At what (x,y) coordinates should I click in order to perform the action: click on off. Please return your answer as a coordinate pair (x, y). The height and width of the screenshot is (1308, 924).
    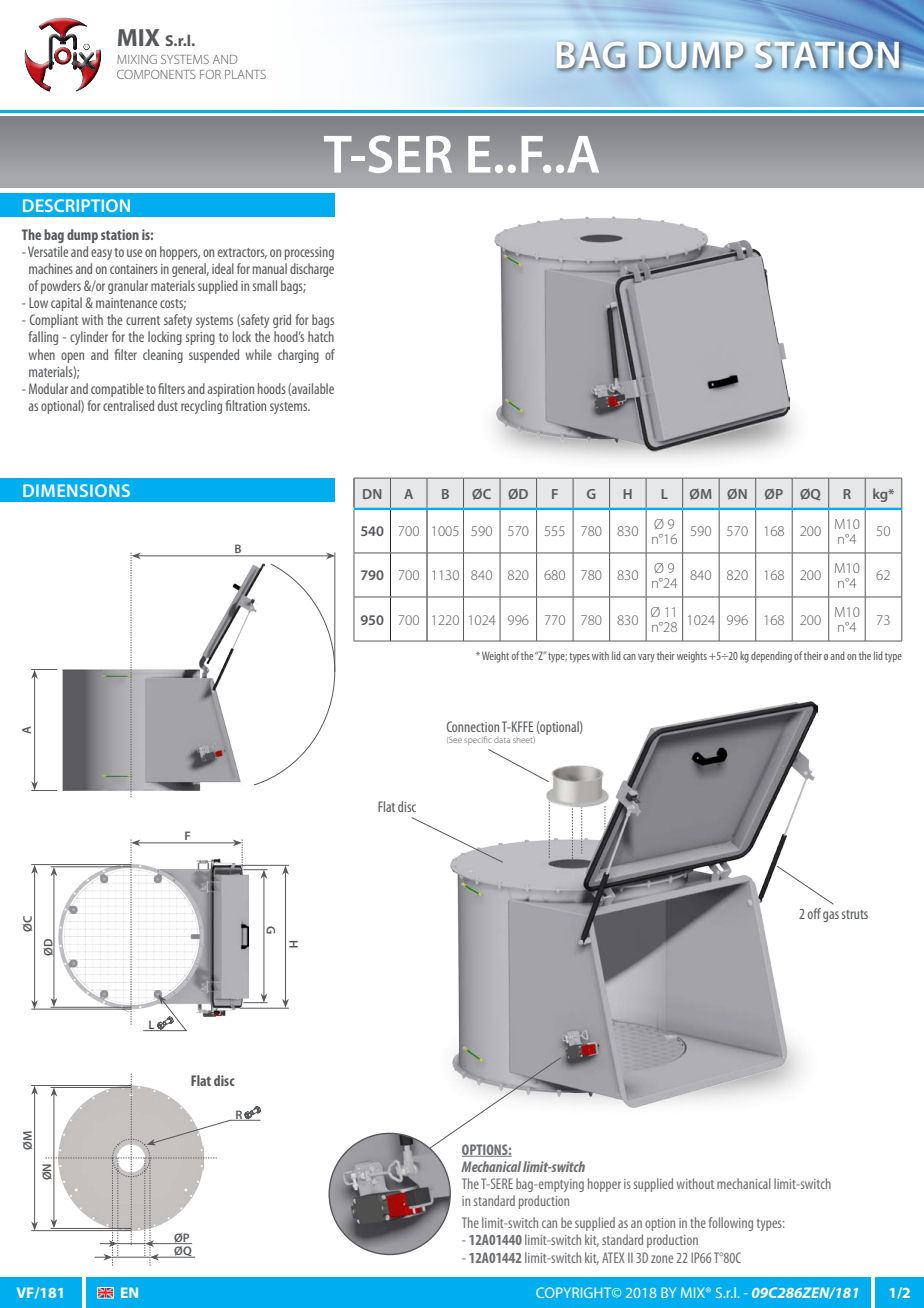
    Looking at the image, I should click on (814, 913).
